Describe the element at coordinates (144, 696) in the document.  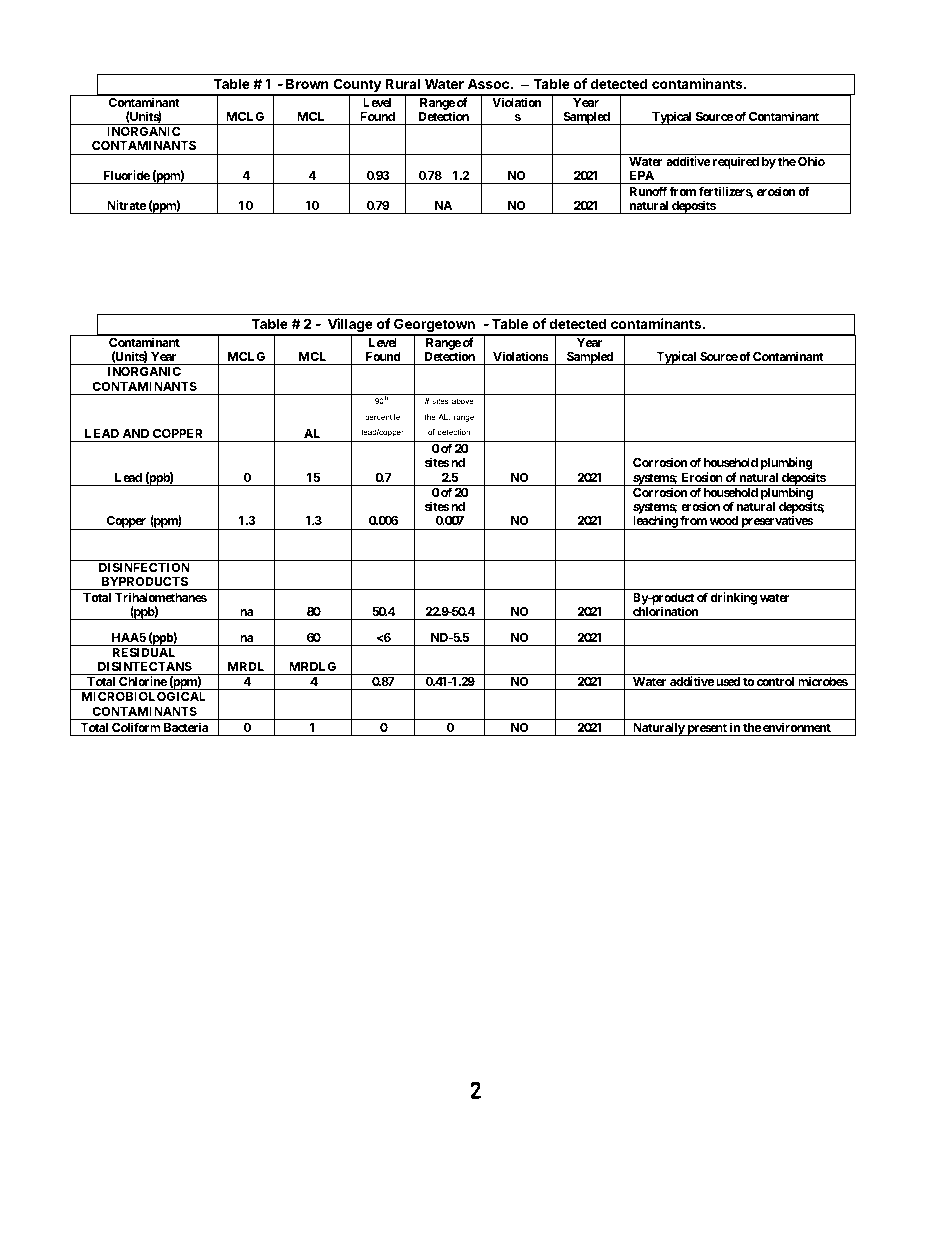
I see `MICROBIOLOGICAL` at that location.
